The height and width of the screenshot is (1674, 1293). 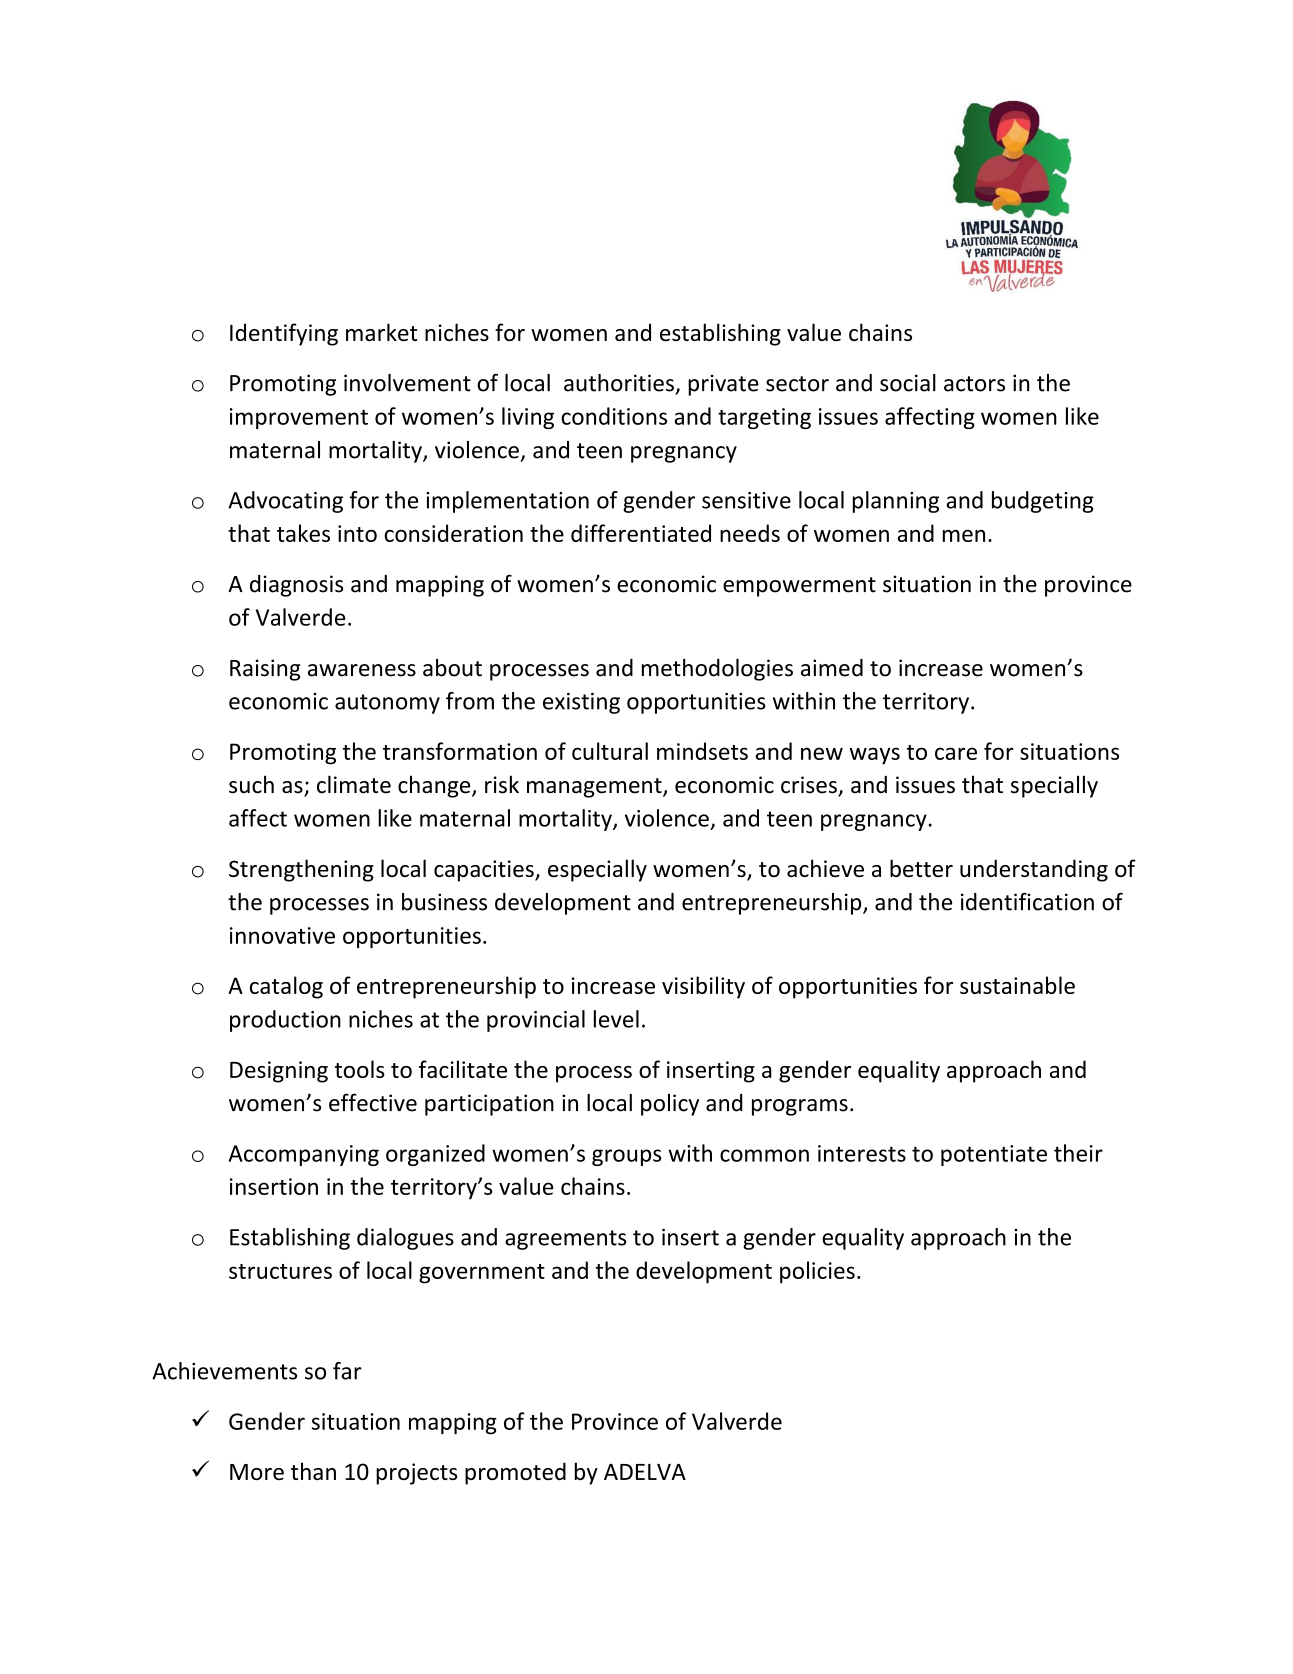 What do you see at coordinates (382, 332) in the screenshot?
I see `market` at bounding box center [382, 332].
